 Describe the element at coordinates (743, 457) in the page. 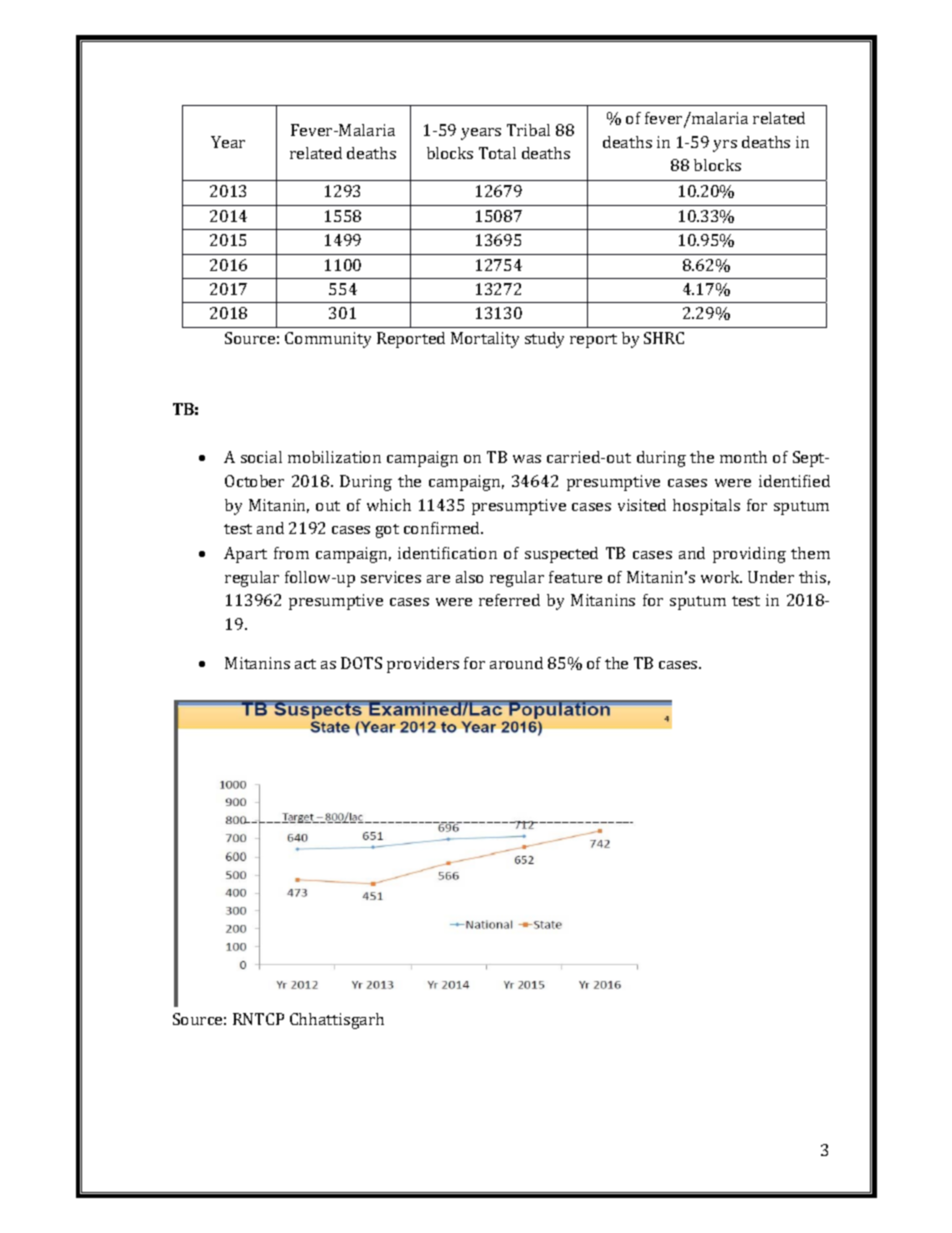

I see `month` at that location.
